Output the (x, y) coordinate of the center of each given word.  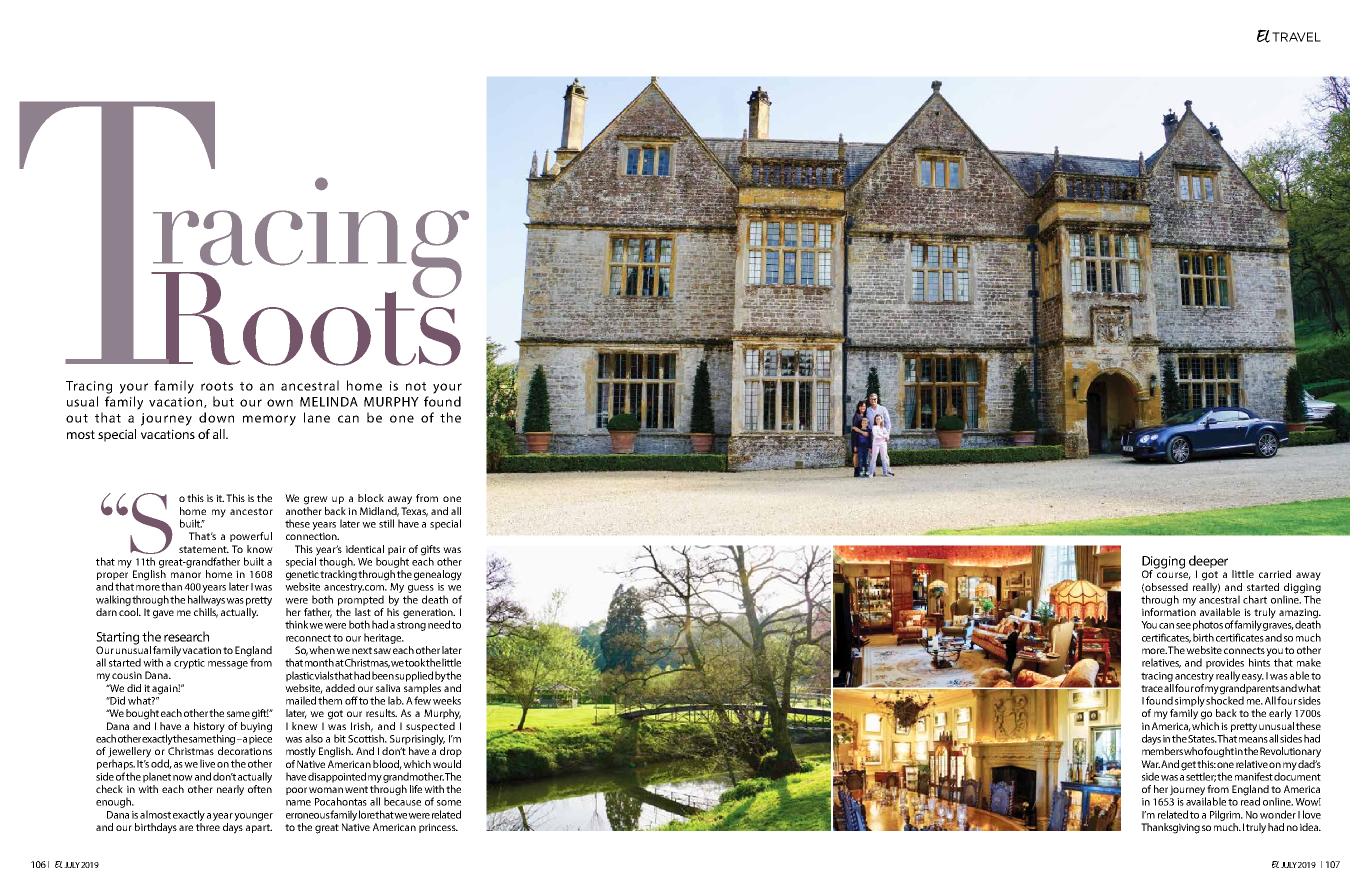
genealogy (438, 575)
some (449, 803)
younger (253, 817)
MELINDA (329, 402)
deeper (1208, 563)
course (1174, 576)
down (216, 417)
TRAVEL (1296, 37)
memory (269, 420)
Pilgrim (1226, 815)
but (223, 401)
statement (204, 549)
